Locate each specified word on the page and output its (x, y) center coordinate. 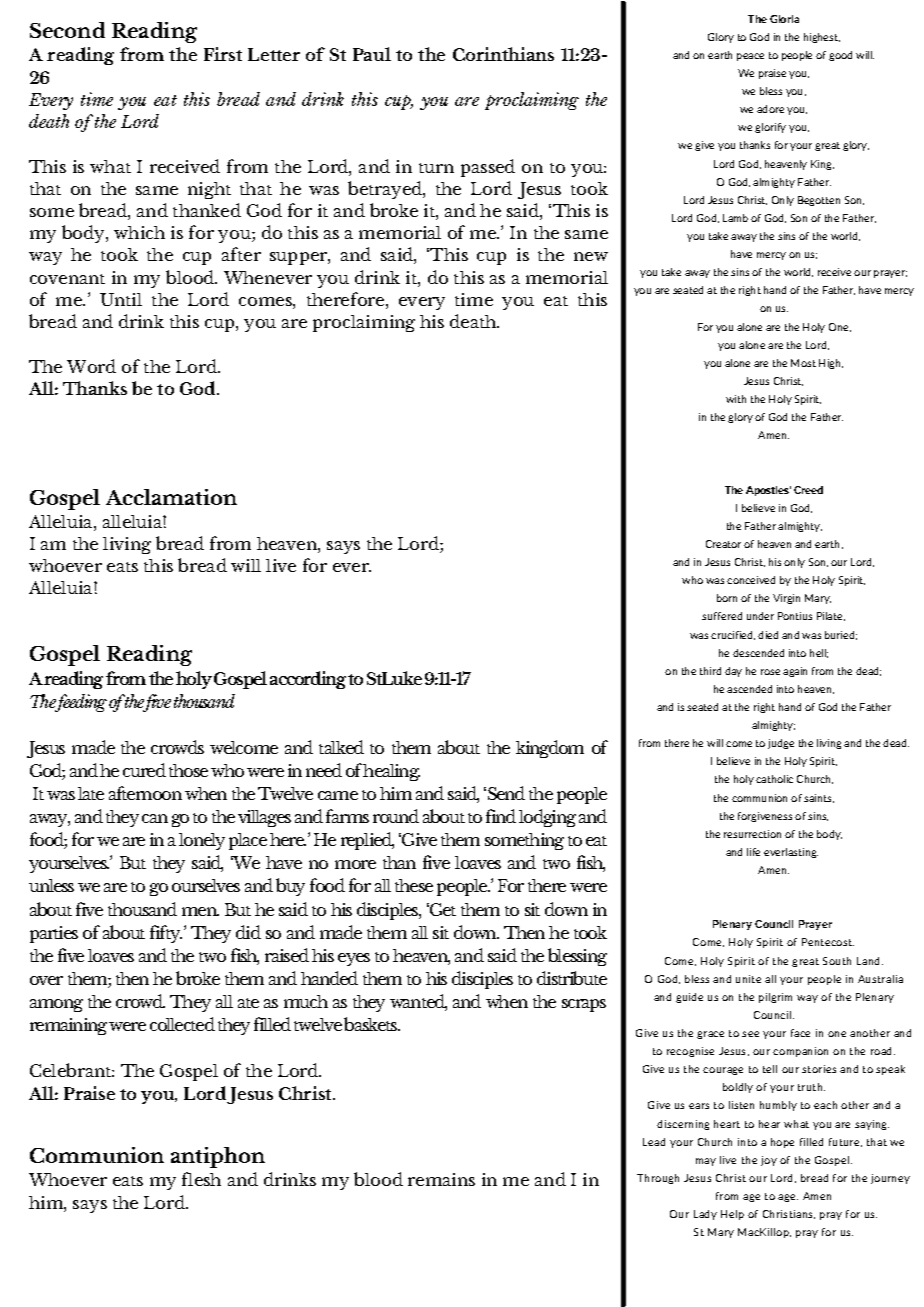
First (223, 54)
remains (441, 1179)
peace (750, 57)
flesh (201, 1179)
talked (341, 747)
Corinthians (503, 54)
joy (769, 1161)
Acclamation (171, 497)
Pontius (795, 616)
